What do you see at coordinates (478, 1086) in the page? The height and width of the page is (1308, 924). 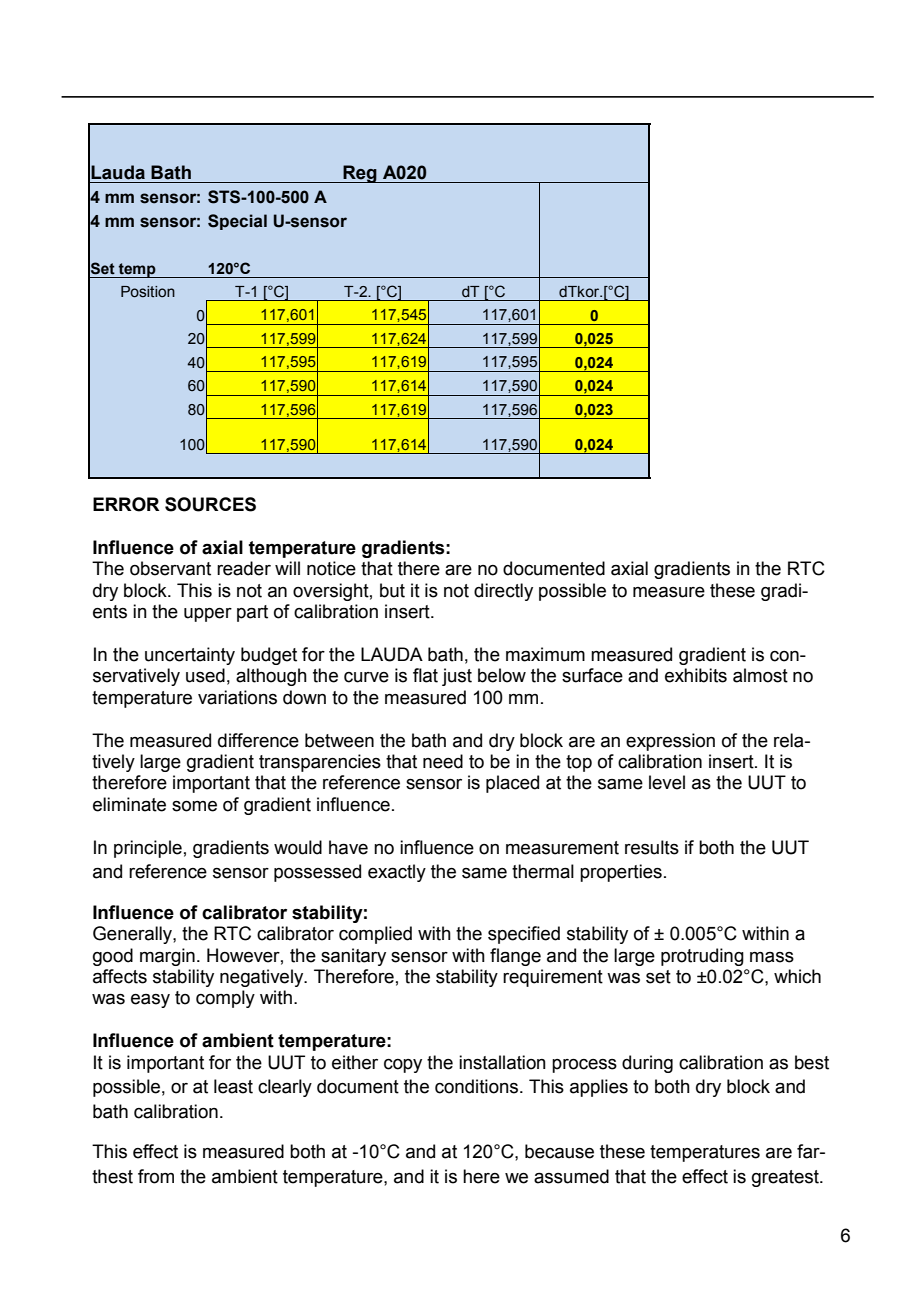 I see `conditions` at bounding box center [478, 1086].
